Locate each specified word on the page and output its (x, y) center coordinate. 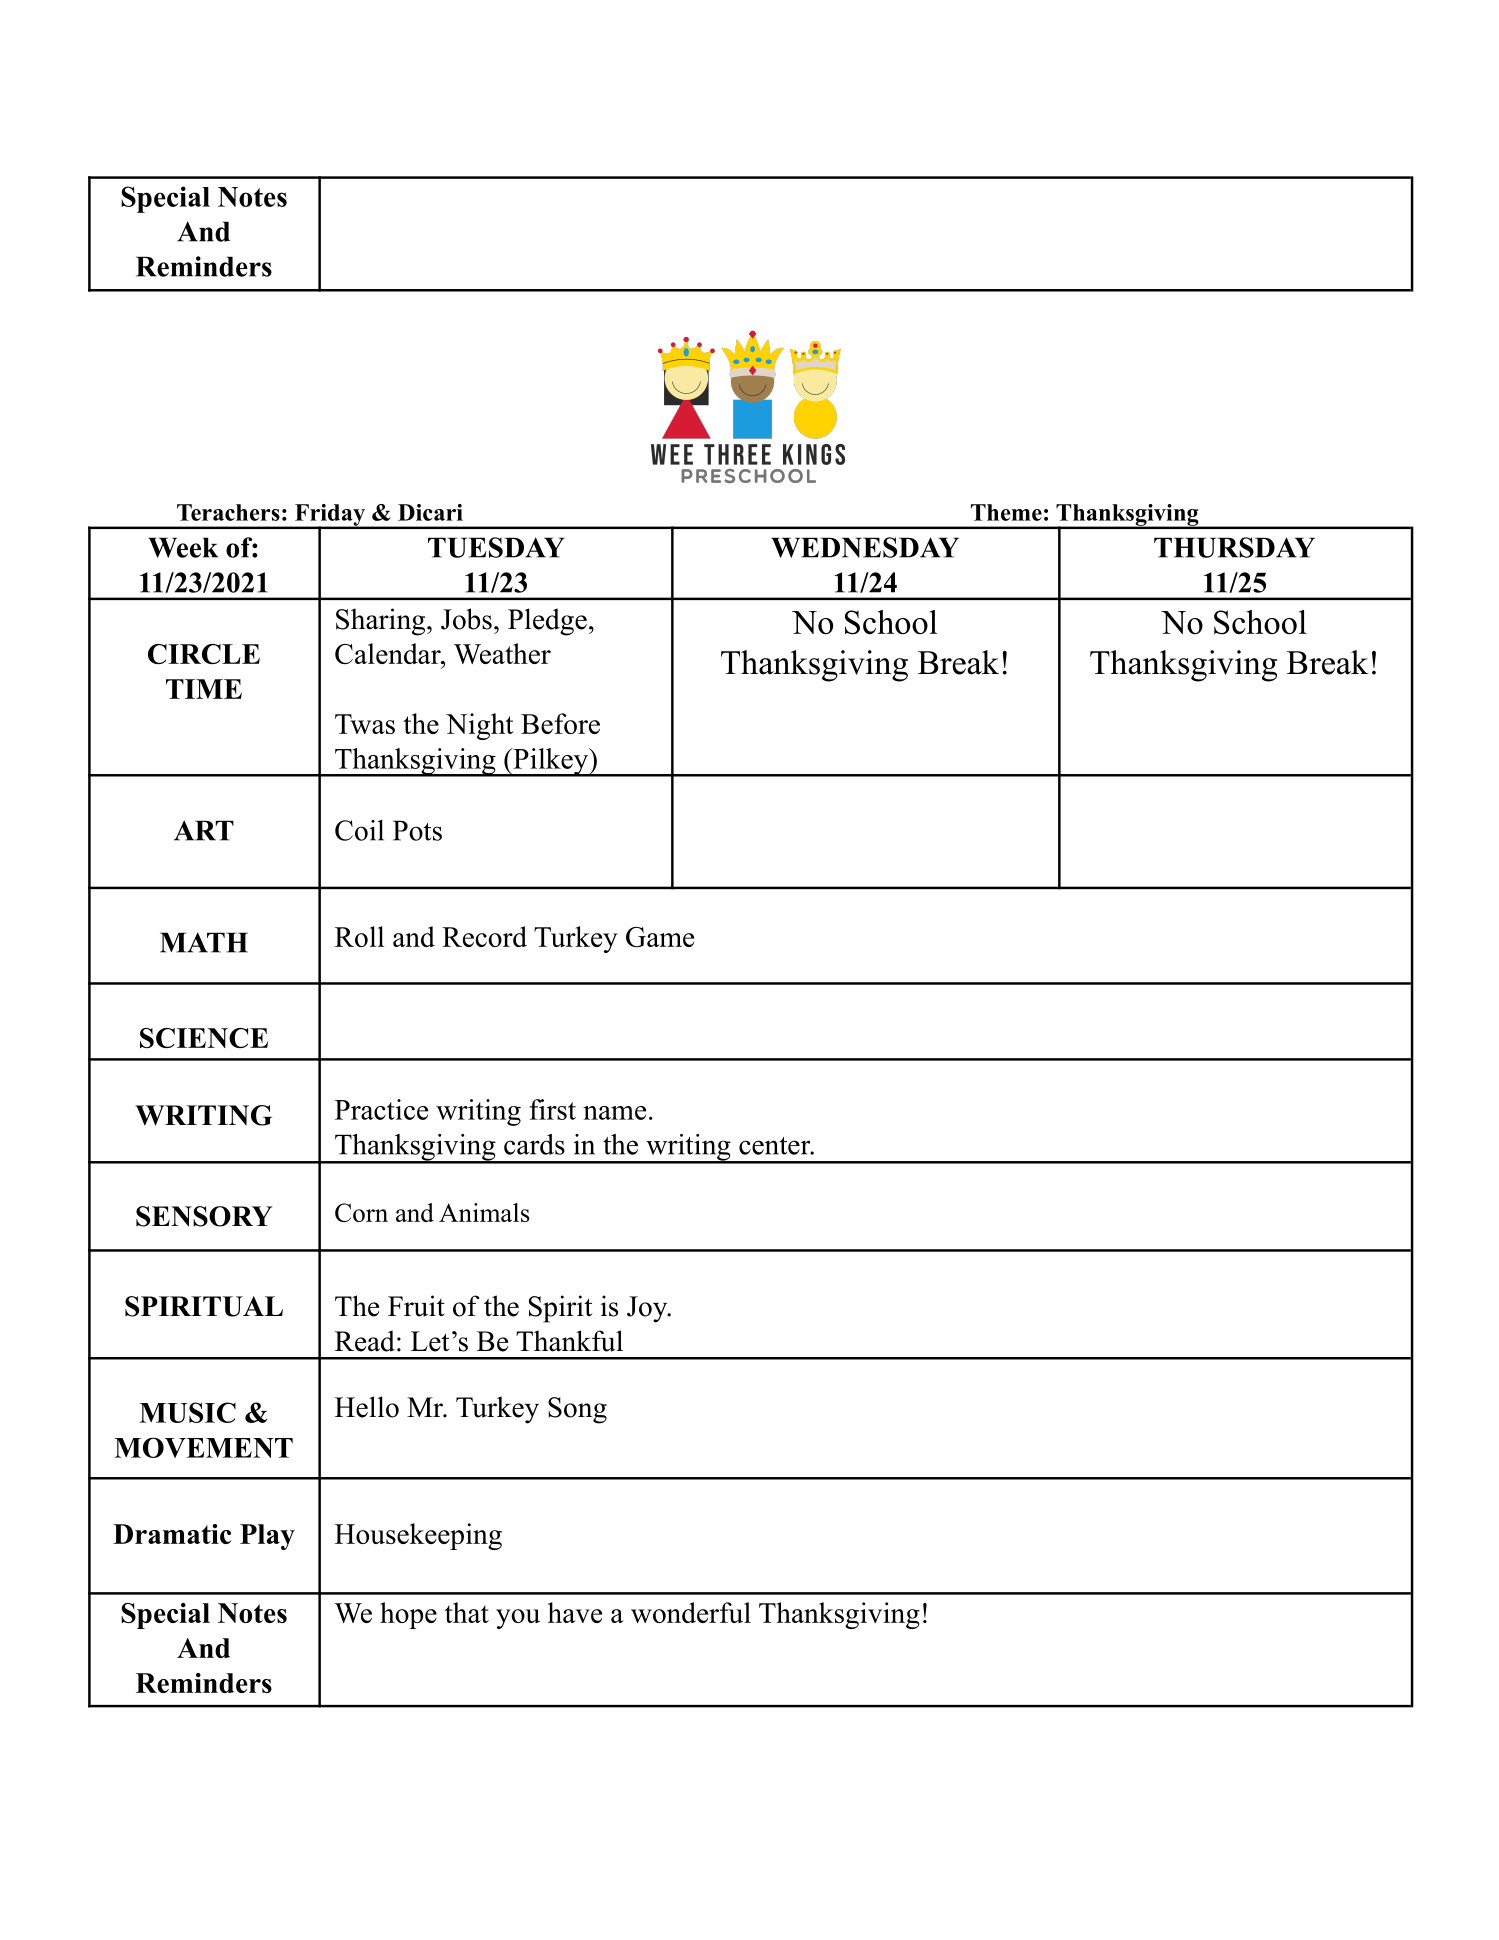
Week (183, 547)
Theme (1006, 512)
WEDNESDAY (865, 547)
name (614, 1113)
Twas (365, 724)
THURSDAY (1234, 547)
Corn (361, 1212)
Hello (367, 1407)
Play (267, 1537)
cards (534, 1144)
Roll (359, 936)
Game (660, 937)
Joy (648, 1309)
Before (560, 723)
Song (577, 1410)
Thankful (569, 1341)
